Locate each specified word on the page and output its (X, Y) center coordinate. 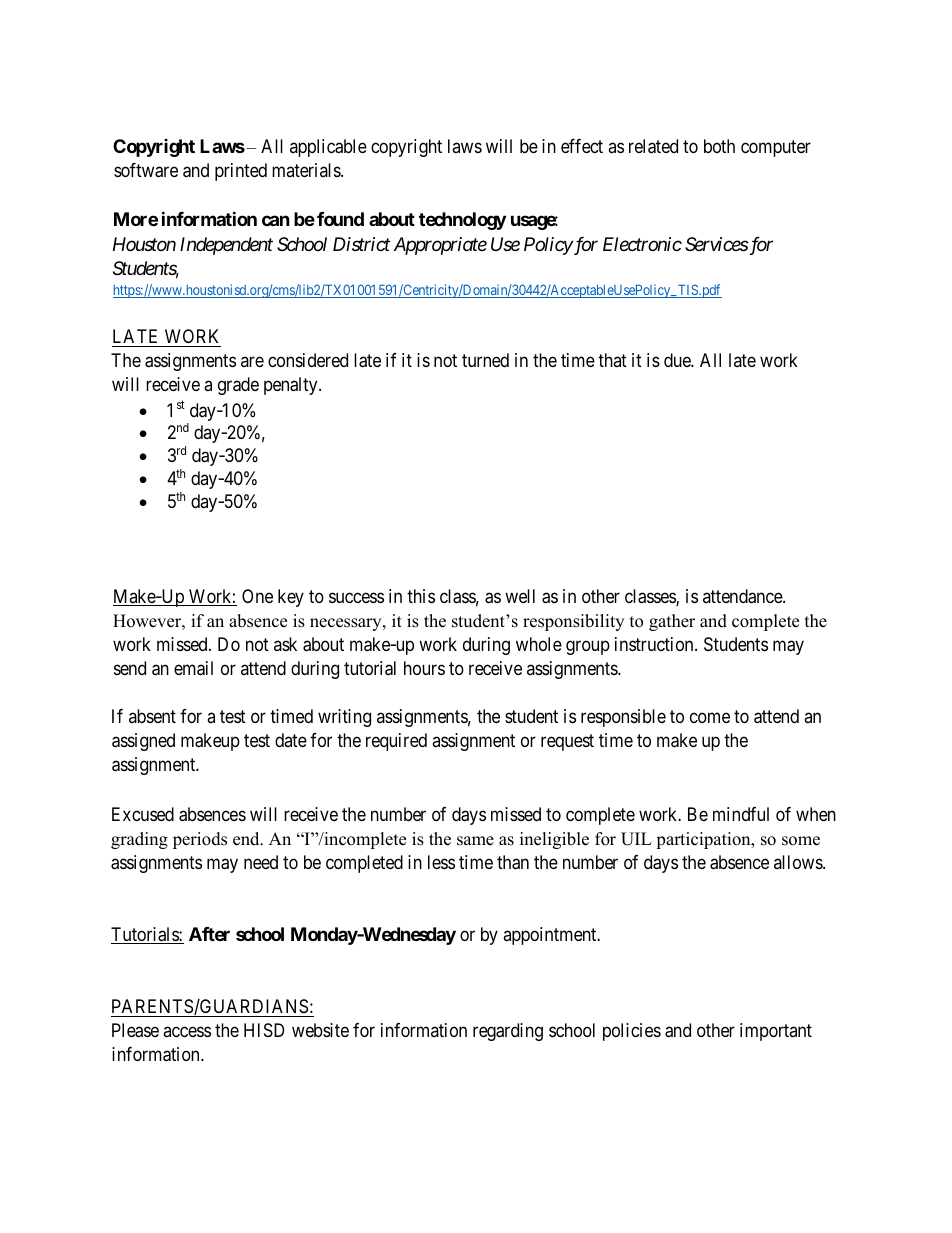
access (187, 1031)
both (719, 146)
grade (238, 386)
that (612, 360)
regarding (508, 1032)
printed (241, 172)
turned (485, 360)
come (710, 718)
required (396, 742)
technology (462, 221)
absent (152, 716)
